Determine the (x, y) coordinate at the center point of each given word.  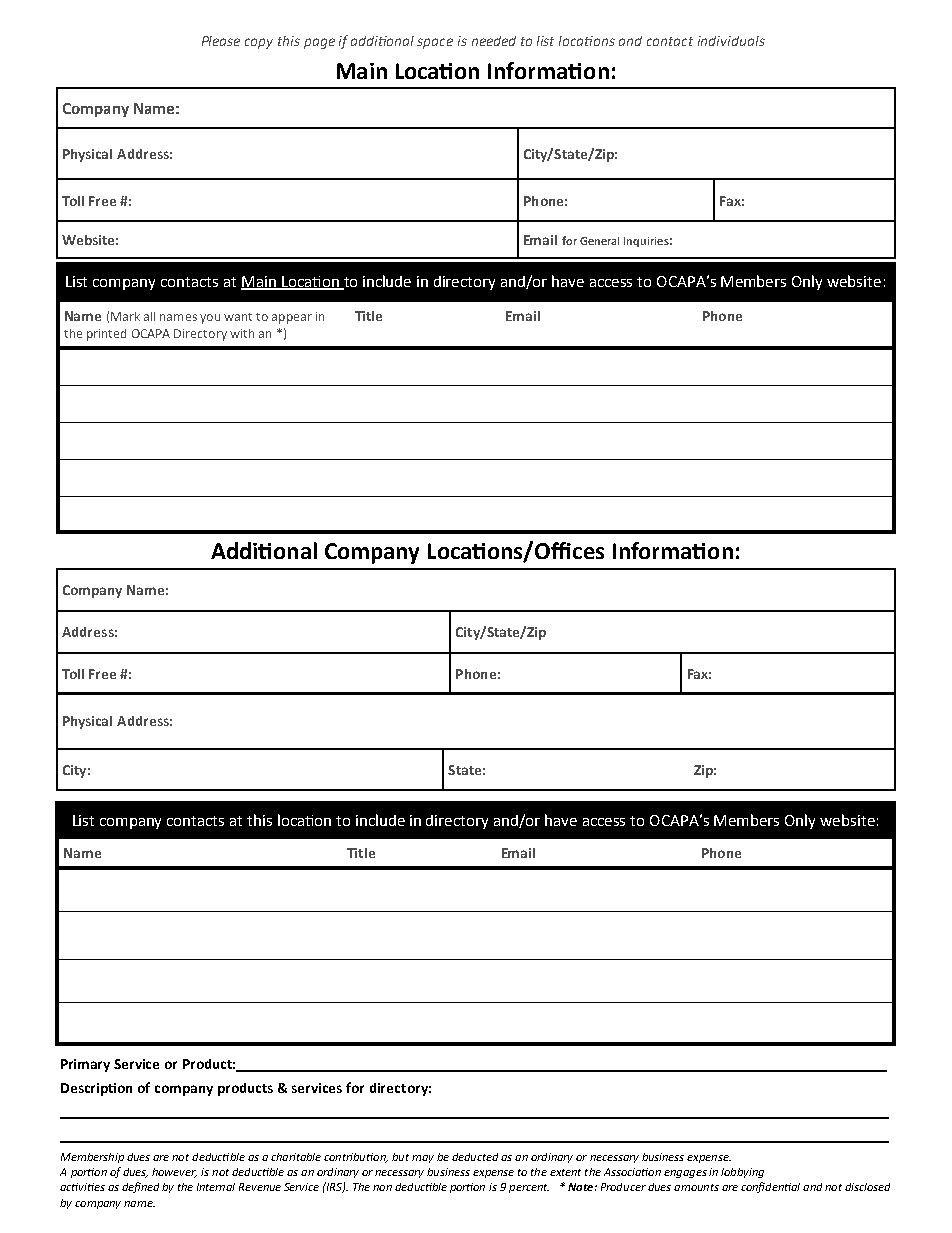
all (149, 316)
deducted (475, 1157)
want (238, 317)
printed (106, 335)
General (599, 241)
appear (292, 319)
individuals (731, 41)
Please (221, 41)
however (174, 1173)
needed (494, 41)
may (423, 1159)
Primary (85, 1065)
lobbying (742, 1173)
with (242, 333)
